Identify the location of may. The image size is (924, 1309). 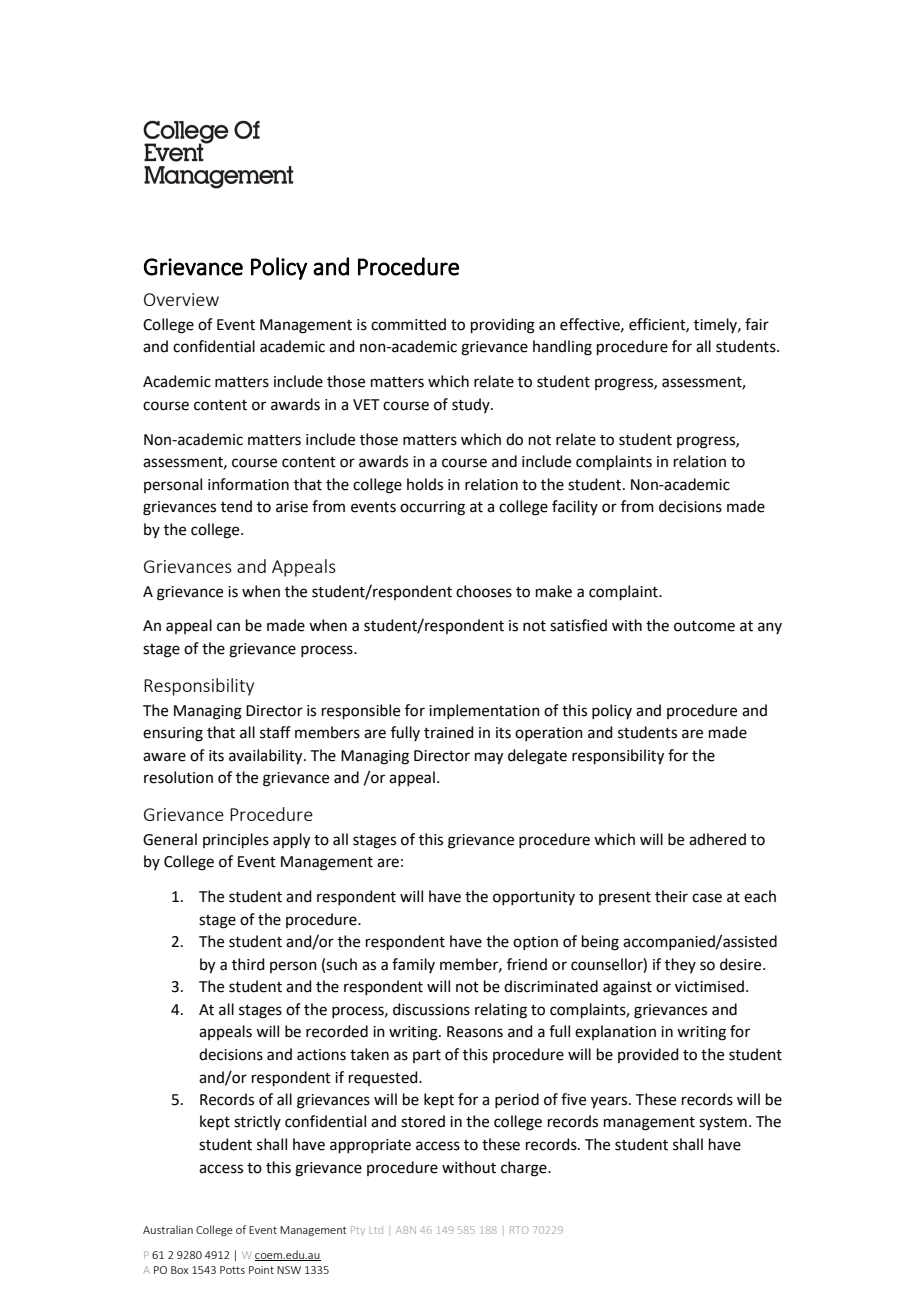
(489, 758).
